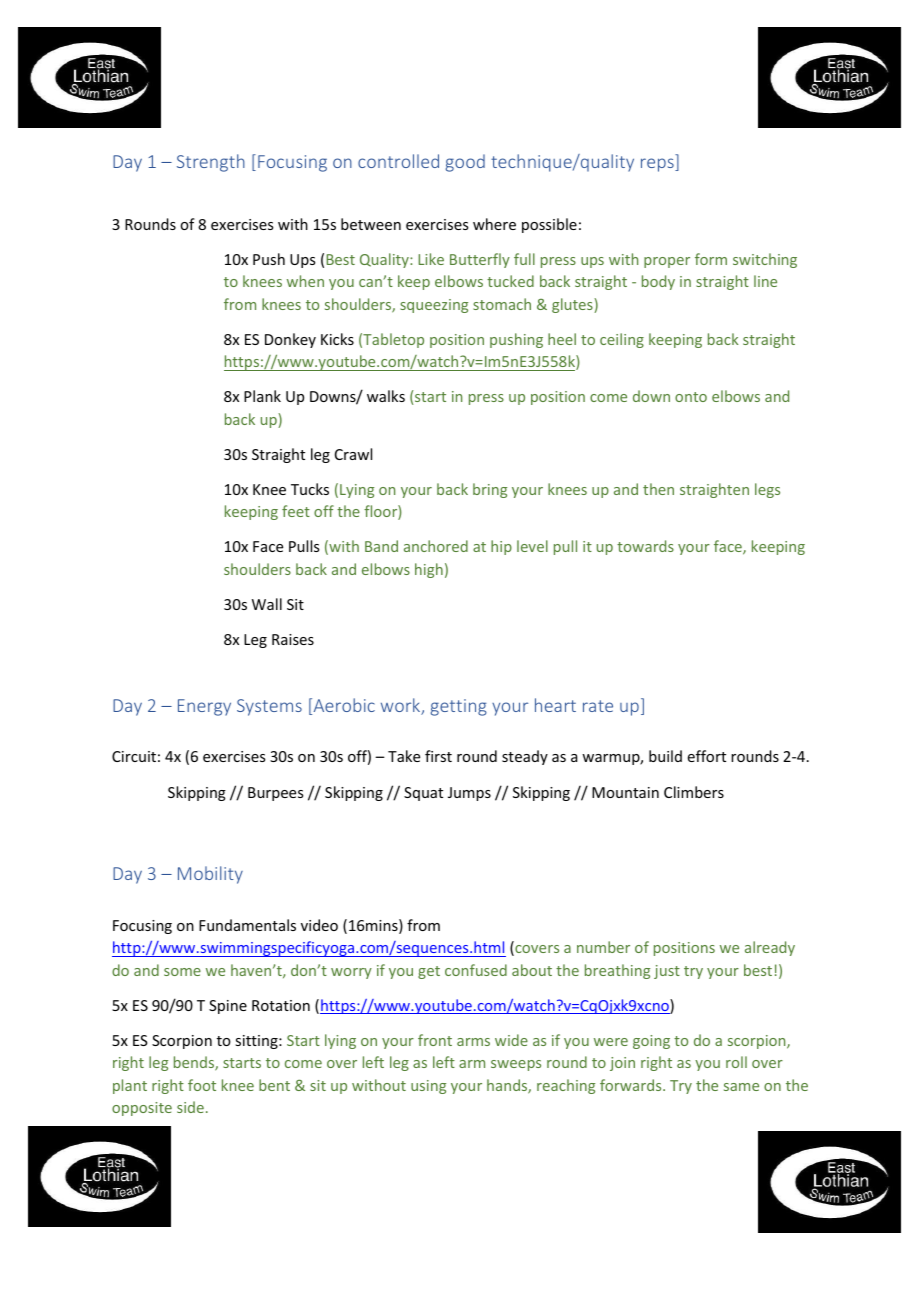 This image has height=1308, width=924. What do you see at coordinates (691, 397) in the image?
I see `onto` at bounding box center [691, 397].
